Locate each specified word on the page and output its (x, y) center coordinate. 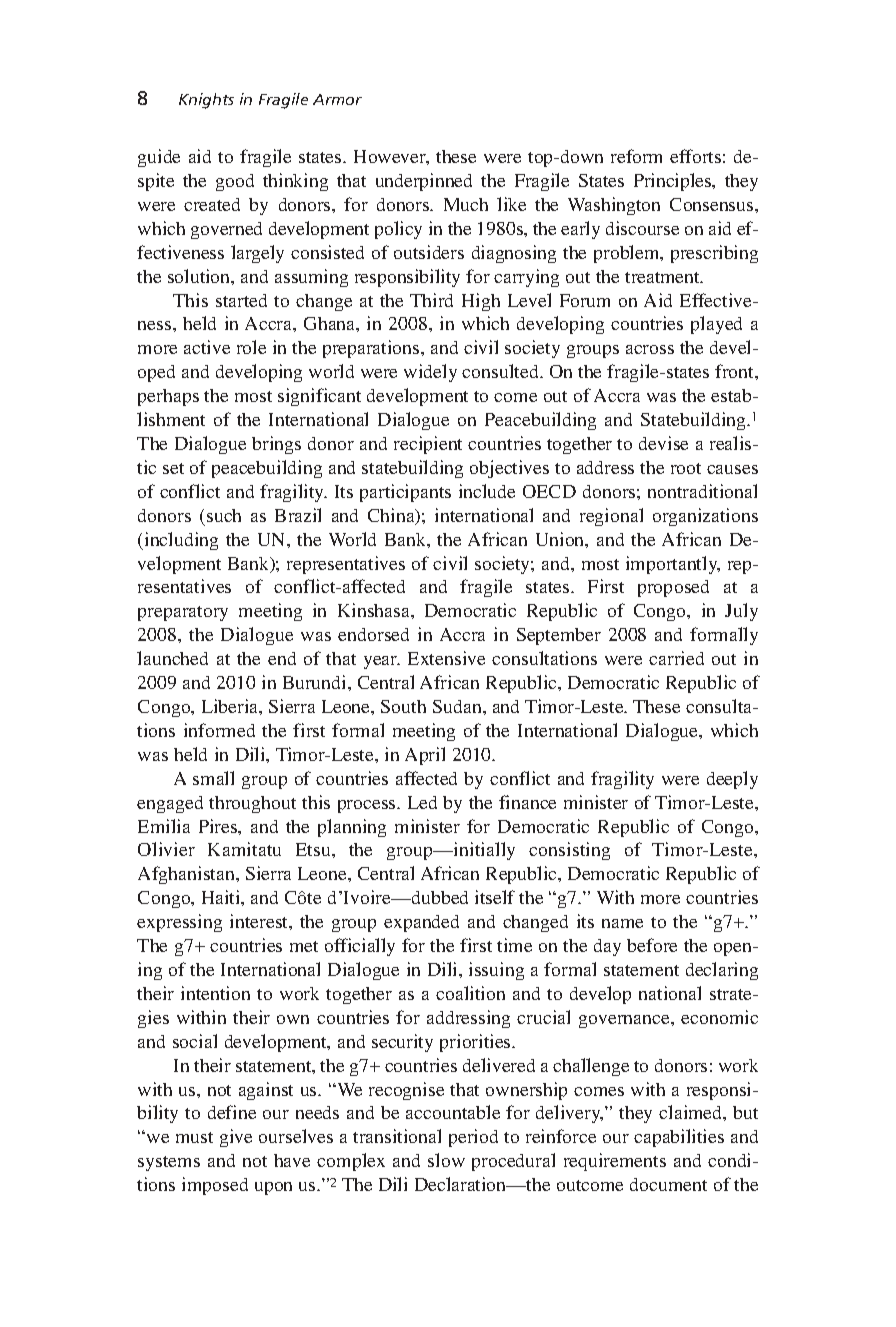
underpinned (424, 182)
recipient (428, 445)
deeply (732, 780)
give (236, 1138)
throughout (252, 804)
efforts (695, 156)
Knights (206, 101)
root (686, 468)
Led (422, 802)
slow (446, 1160)
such (224, 515)
